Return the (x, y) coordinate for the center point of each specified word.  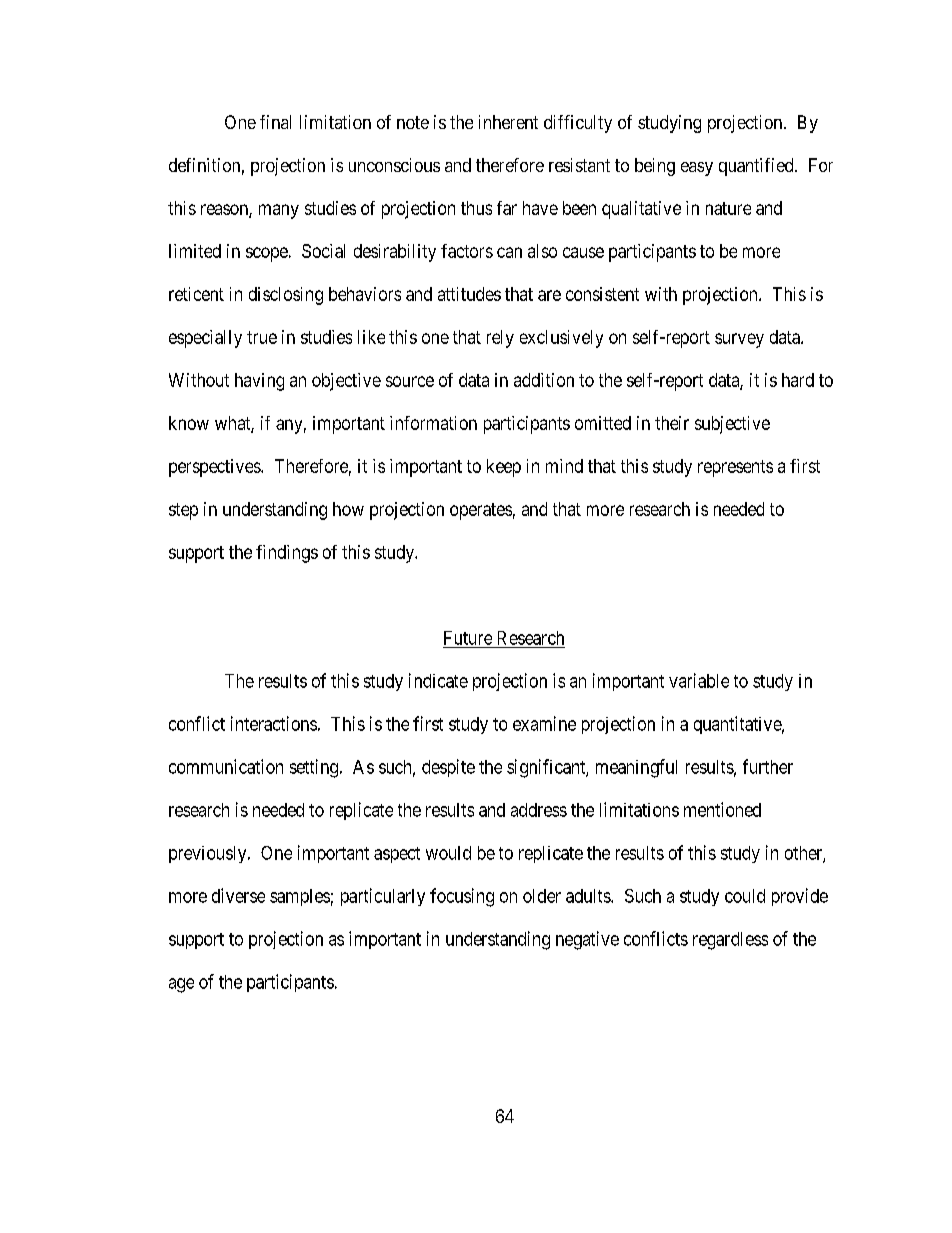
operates (481, 511)
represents (735, 468)
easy (697, 169)
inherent (508, 122)
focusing (462, 897)
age (181, 985)
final (275, 122)
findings (287, 554)
